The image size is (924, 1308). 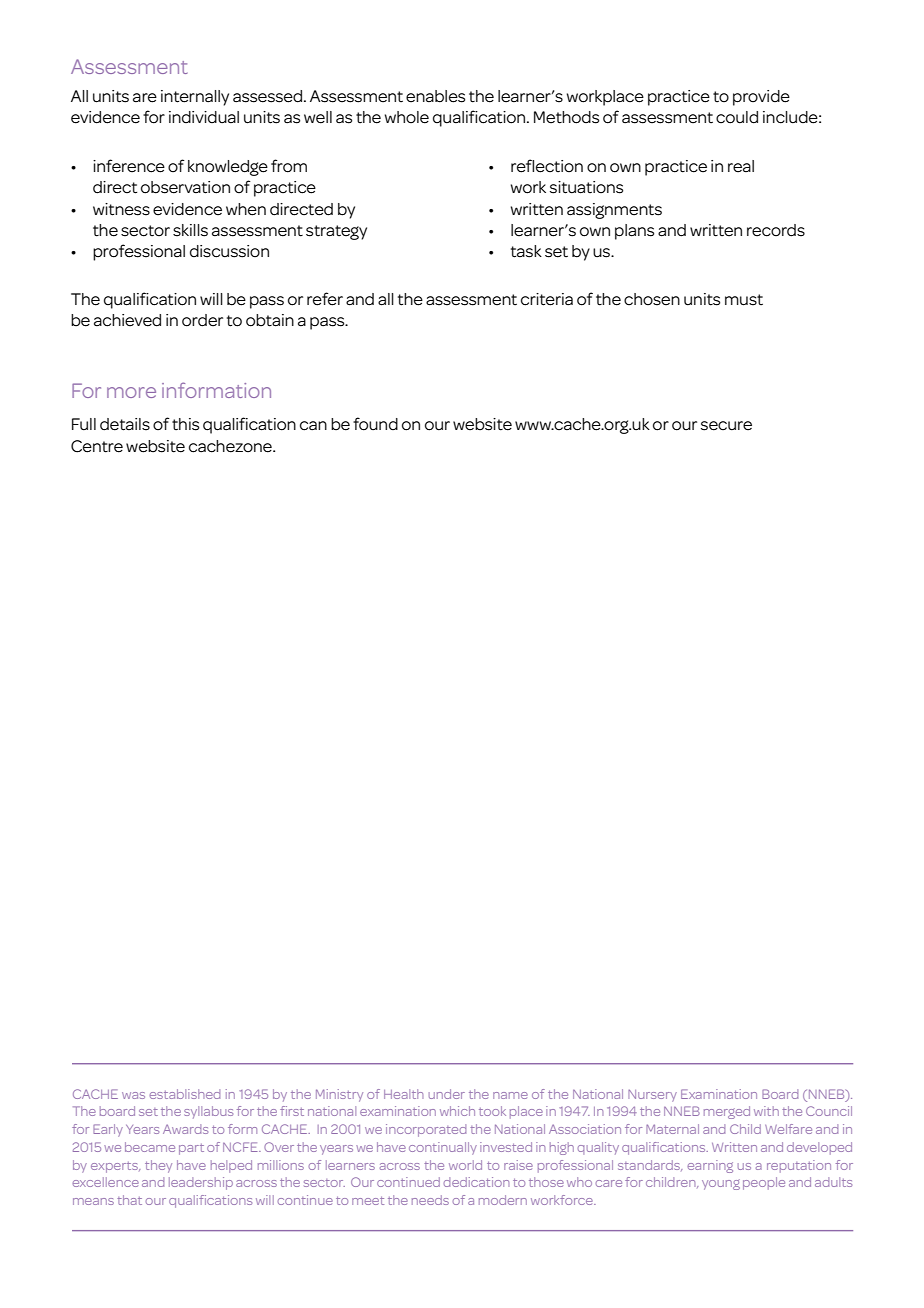 I want to click on individual, so click(x=204, y=117).
